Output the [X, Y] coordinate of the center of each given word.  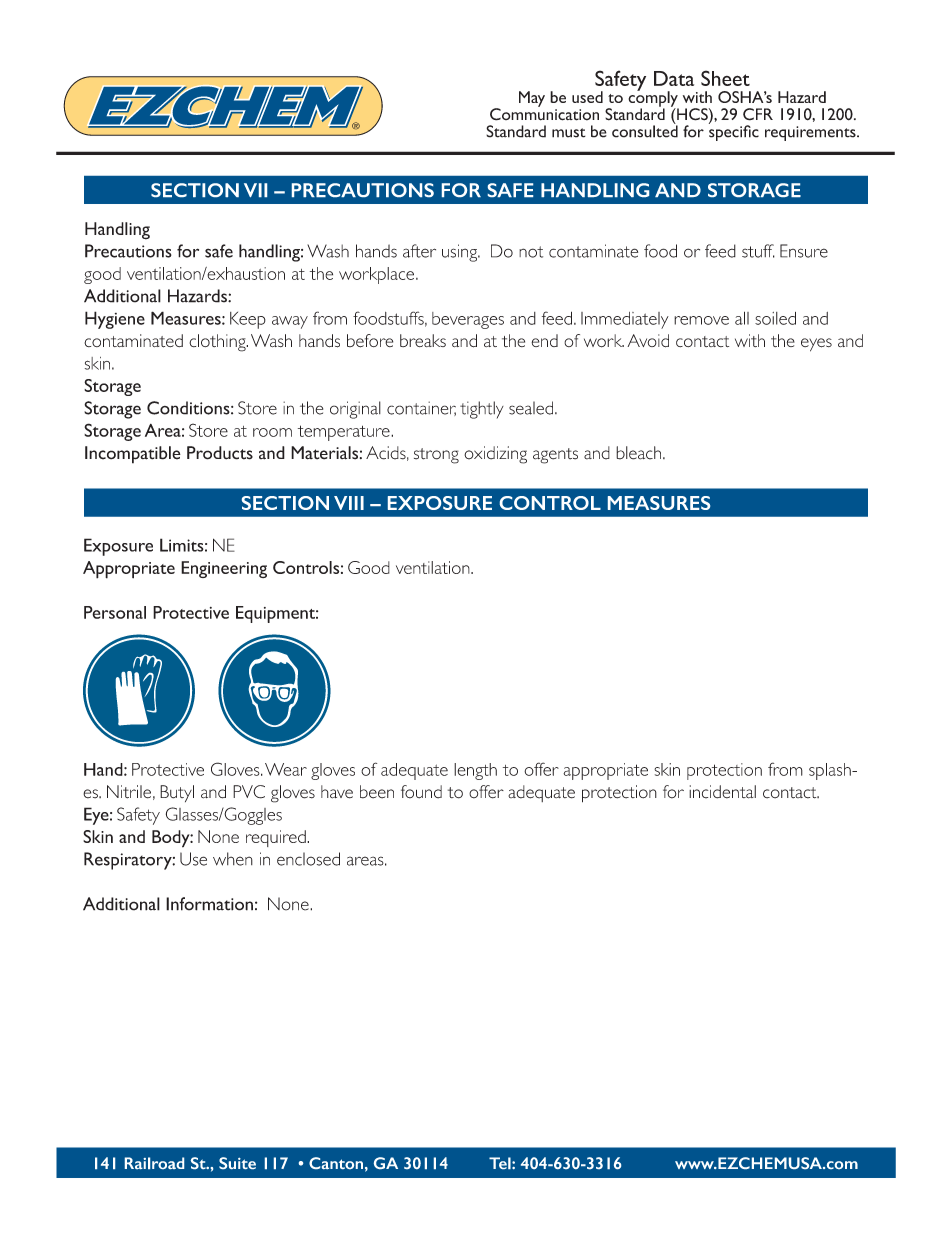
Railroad [154, 1163]
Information [209, 904]
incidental [722, 792]
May [532, 99]
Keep [248, 320]
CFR [758, 114]
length [475, 771]
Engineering [224, 569]
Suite [237, 1163]
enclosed [308, 859]
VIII [349, 503]
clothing [218, 343]
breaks [423, 340]
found [421, 792]
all [742, 318]
